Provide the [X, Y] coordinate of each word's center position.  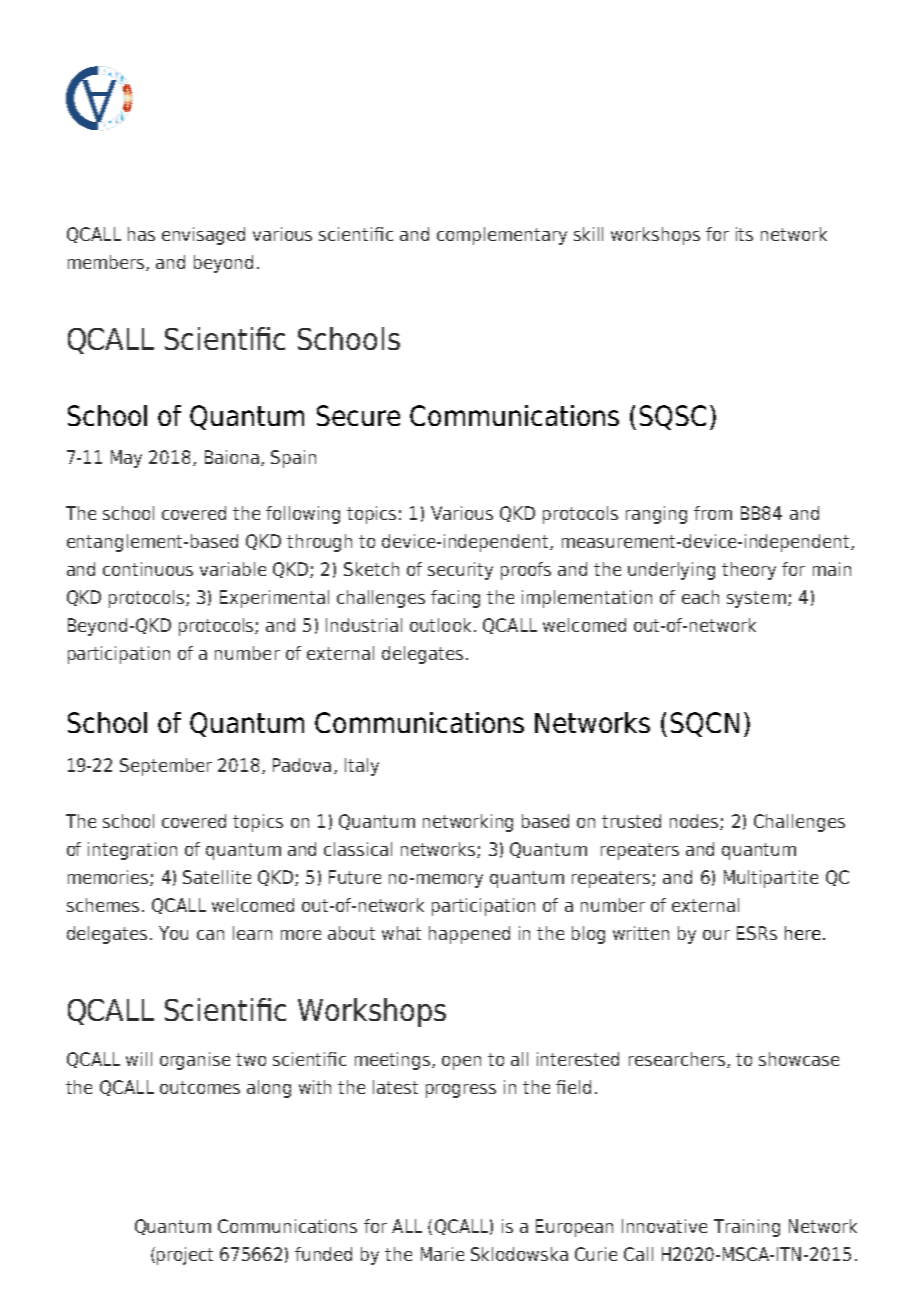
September [166, 767]
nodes [695, 822]
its [744, 234]
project [185, 1256]
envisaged [203, 236]
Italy [362, 767]
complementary [502, 236]
